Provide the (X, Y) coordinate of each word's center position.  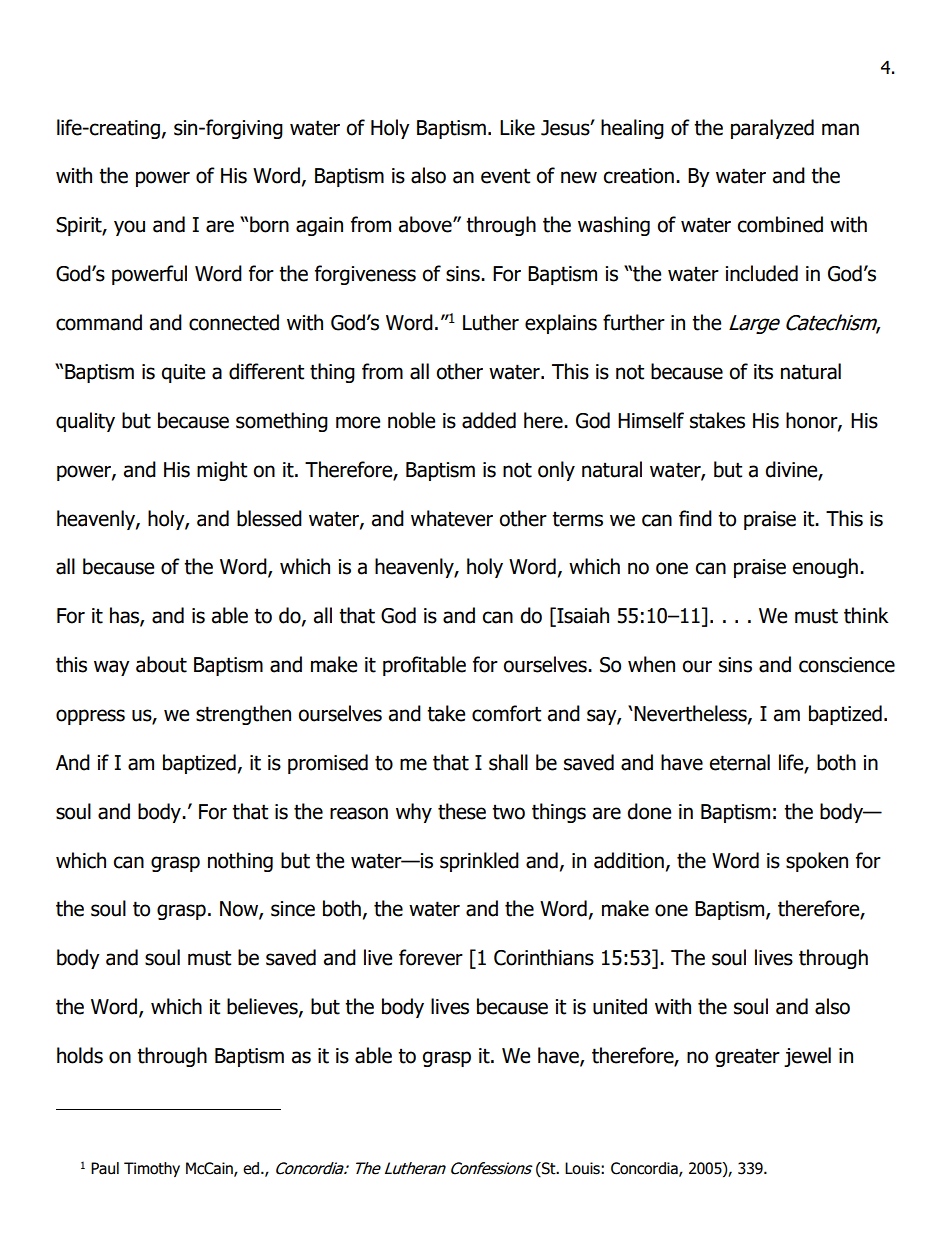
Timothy (152, 1169)
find (695, 518)
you (129, 228)
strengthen (243, 715)
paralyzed (772, 129)
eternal (739, 762)
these (462, 811)
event (505, 176)
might (222, 471)
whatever (452, 518)
